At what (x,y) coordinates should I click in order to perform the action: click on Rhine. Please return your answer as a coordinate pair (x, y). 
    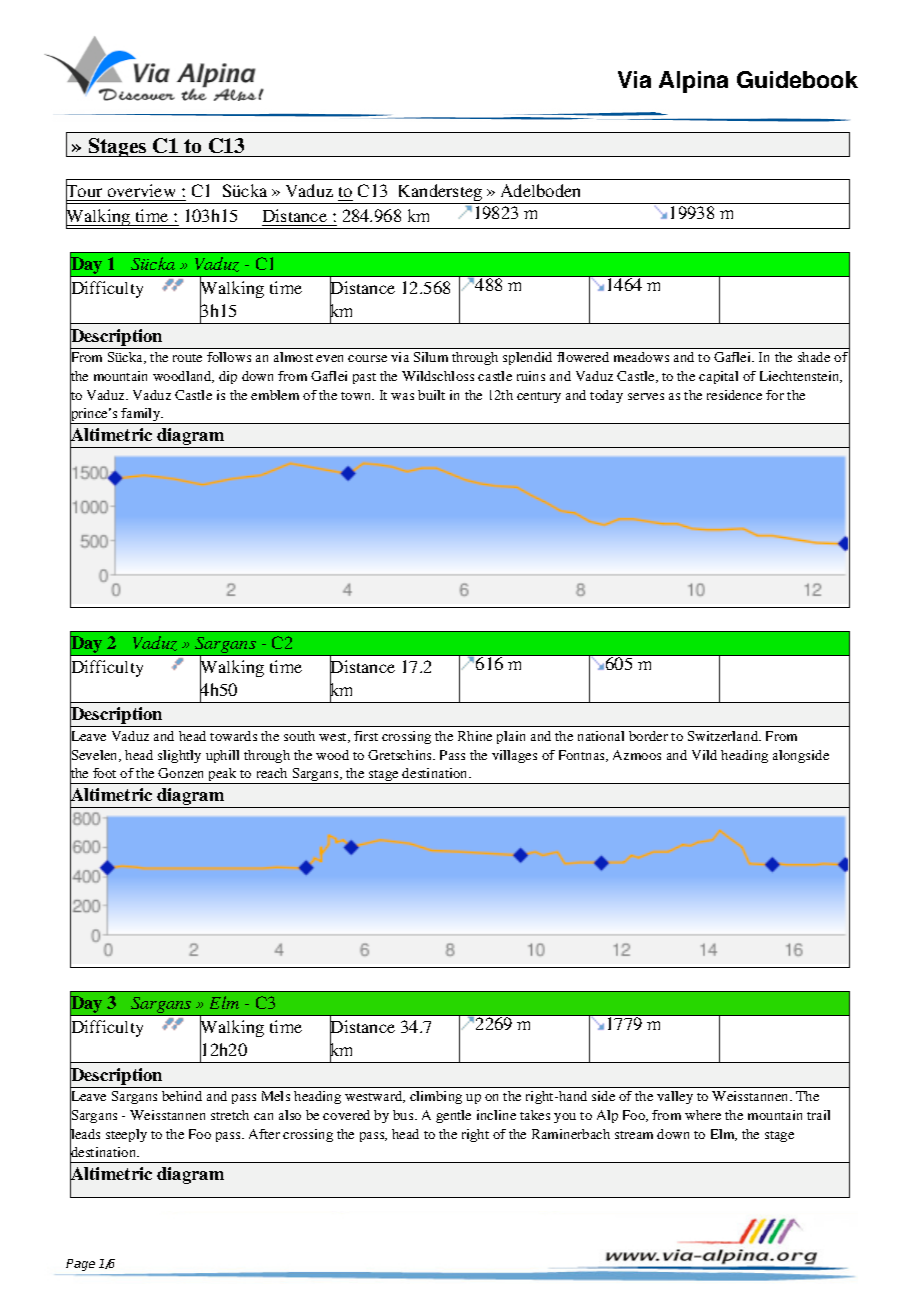
    Looking at the image, I should click on (475, 736).
